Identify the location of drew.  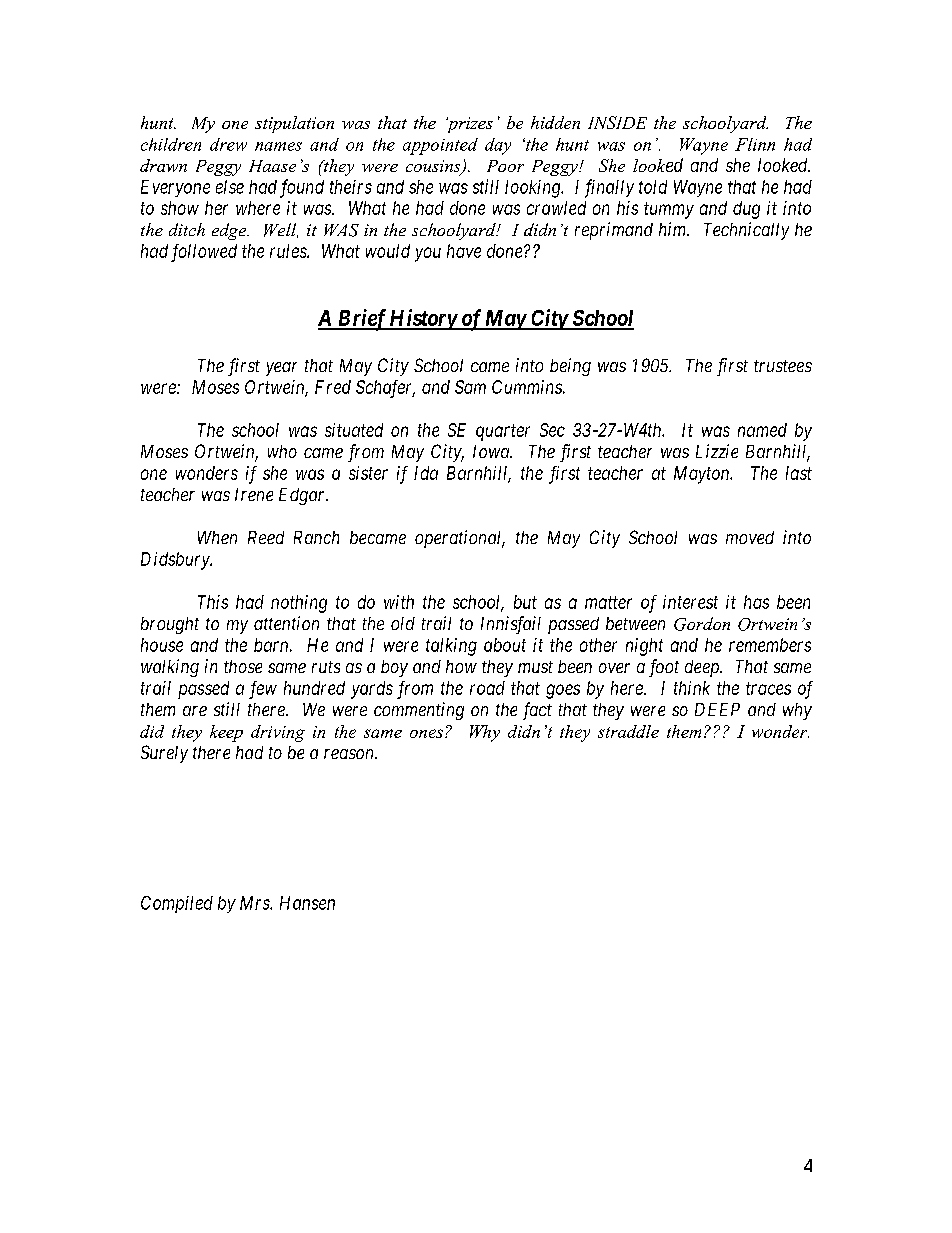
(228, 144).
